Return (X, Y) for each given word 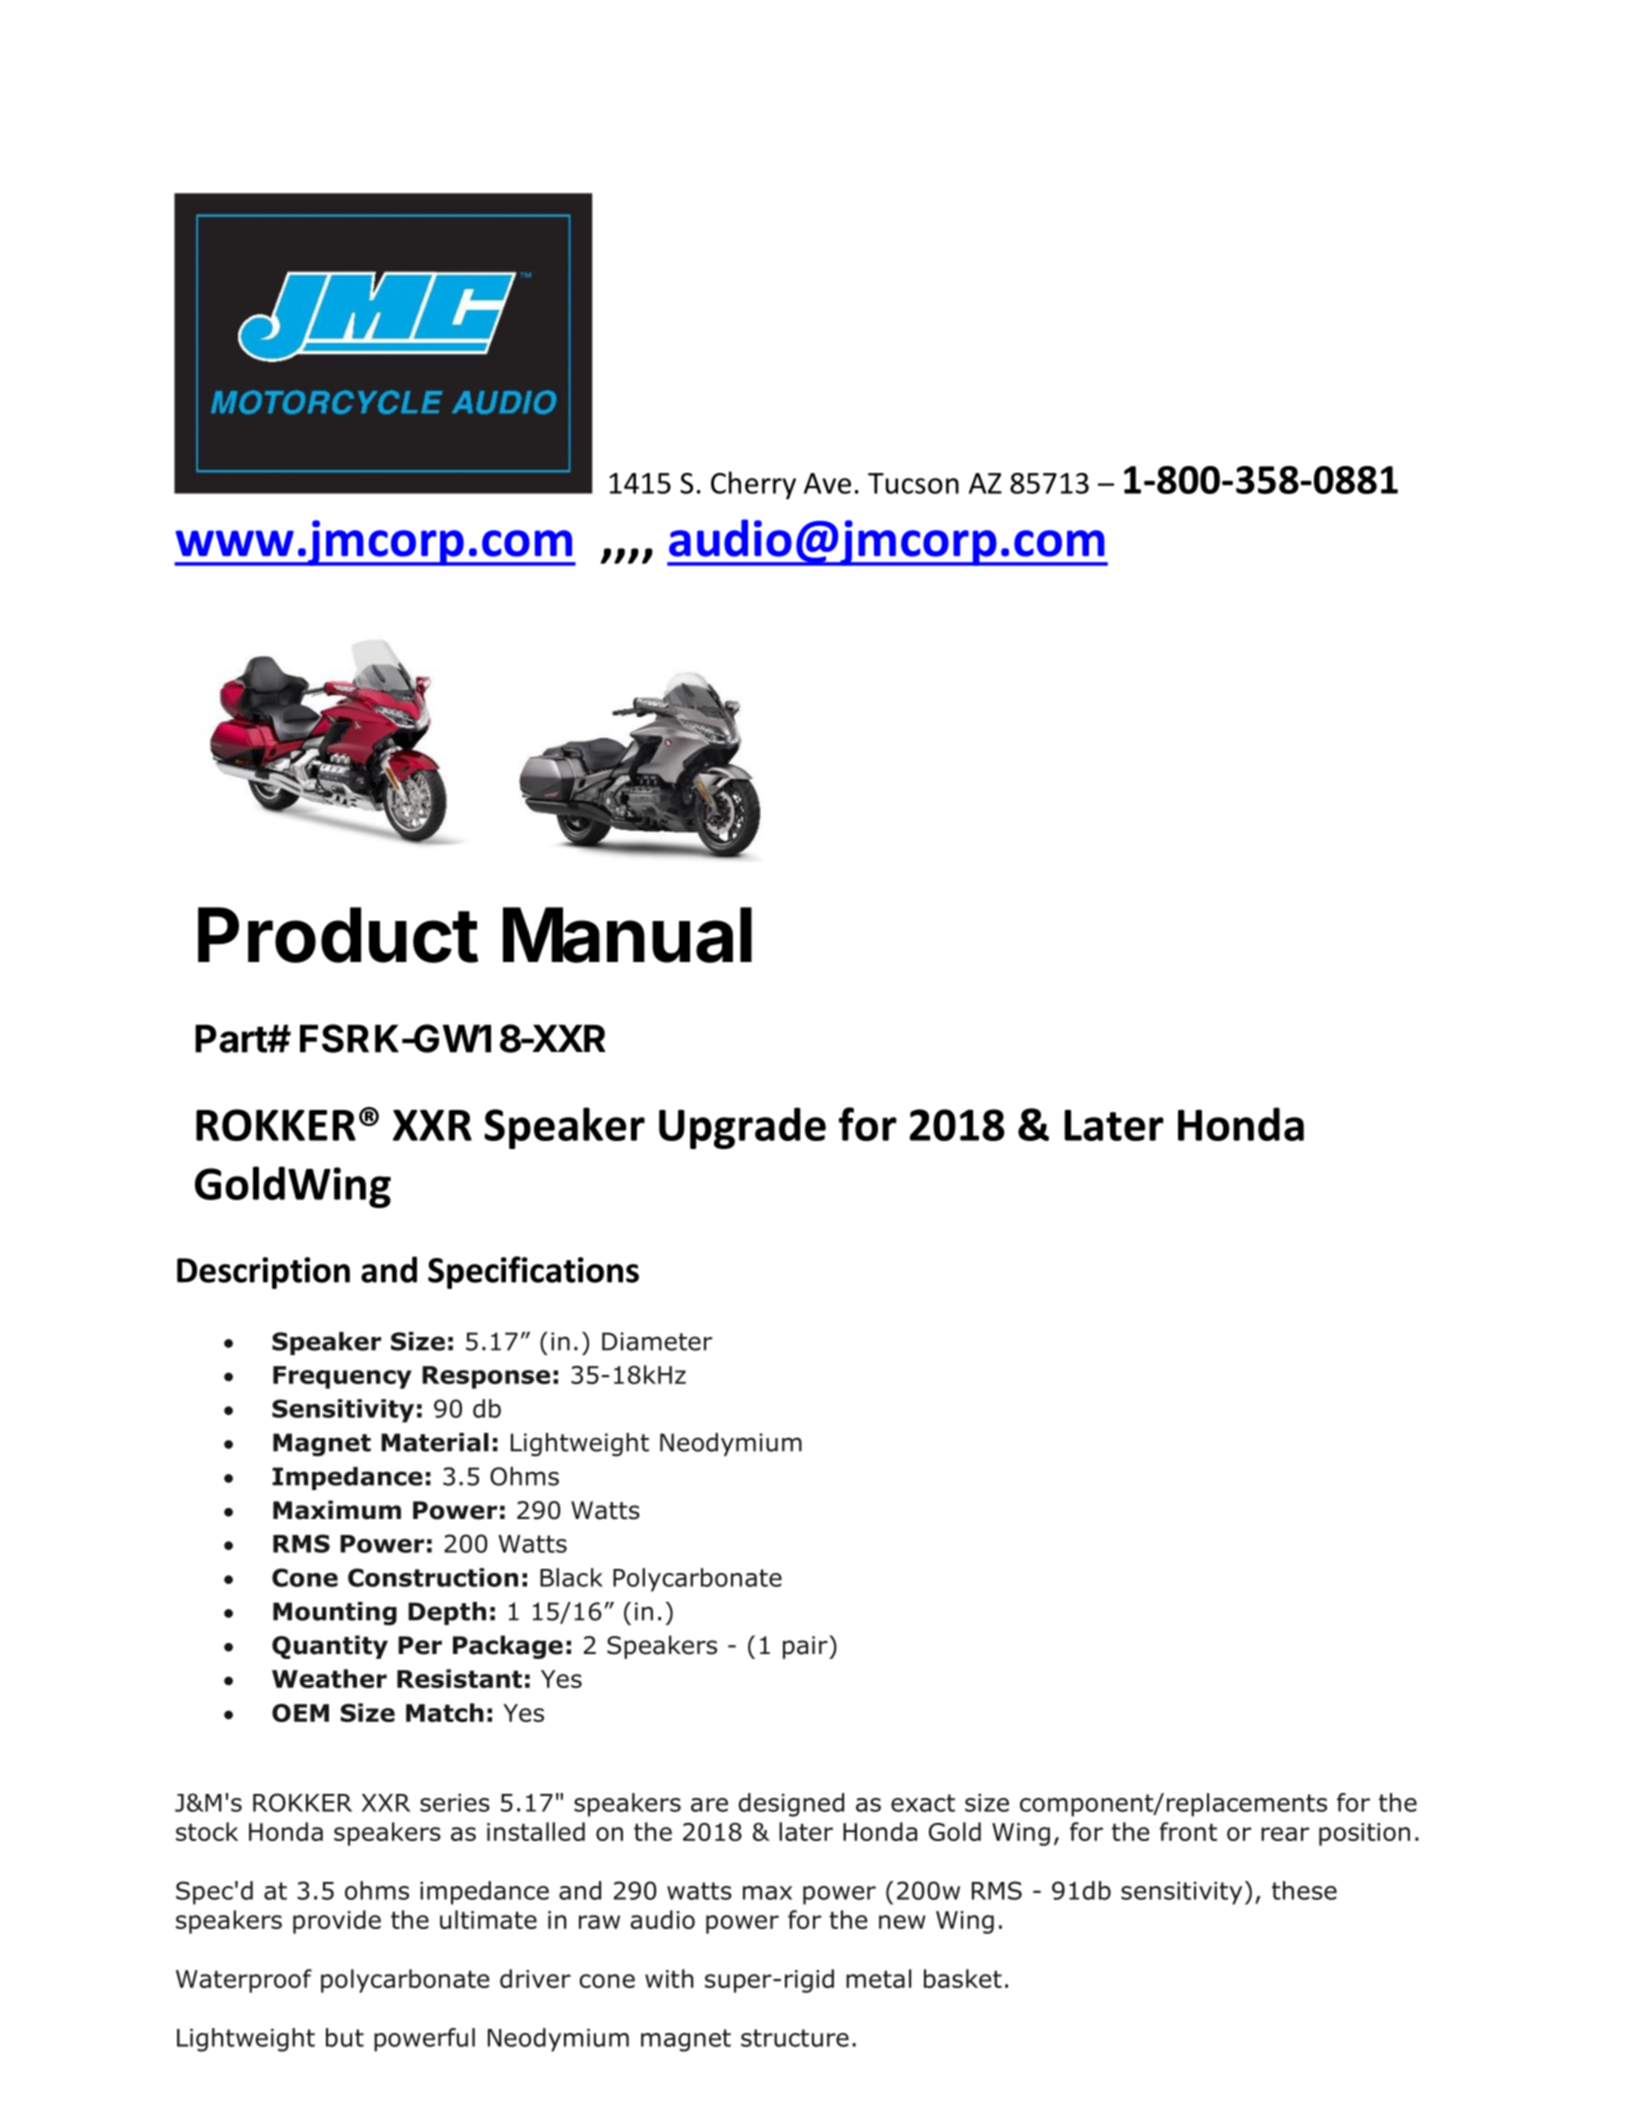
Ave (827, 483)
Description (263, 1273)
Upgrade (742, 1128)
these (1304, 1890)
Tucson (913, 483)
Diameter (657, 1341)
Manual (627, 935)
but (345, 2037)
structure (795, 2038)
